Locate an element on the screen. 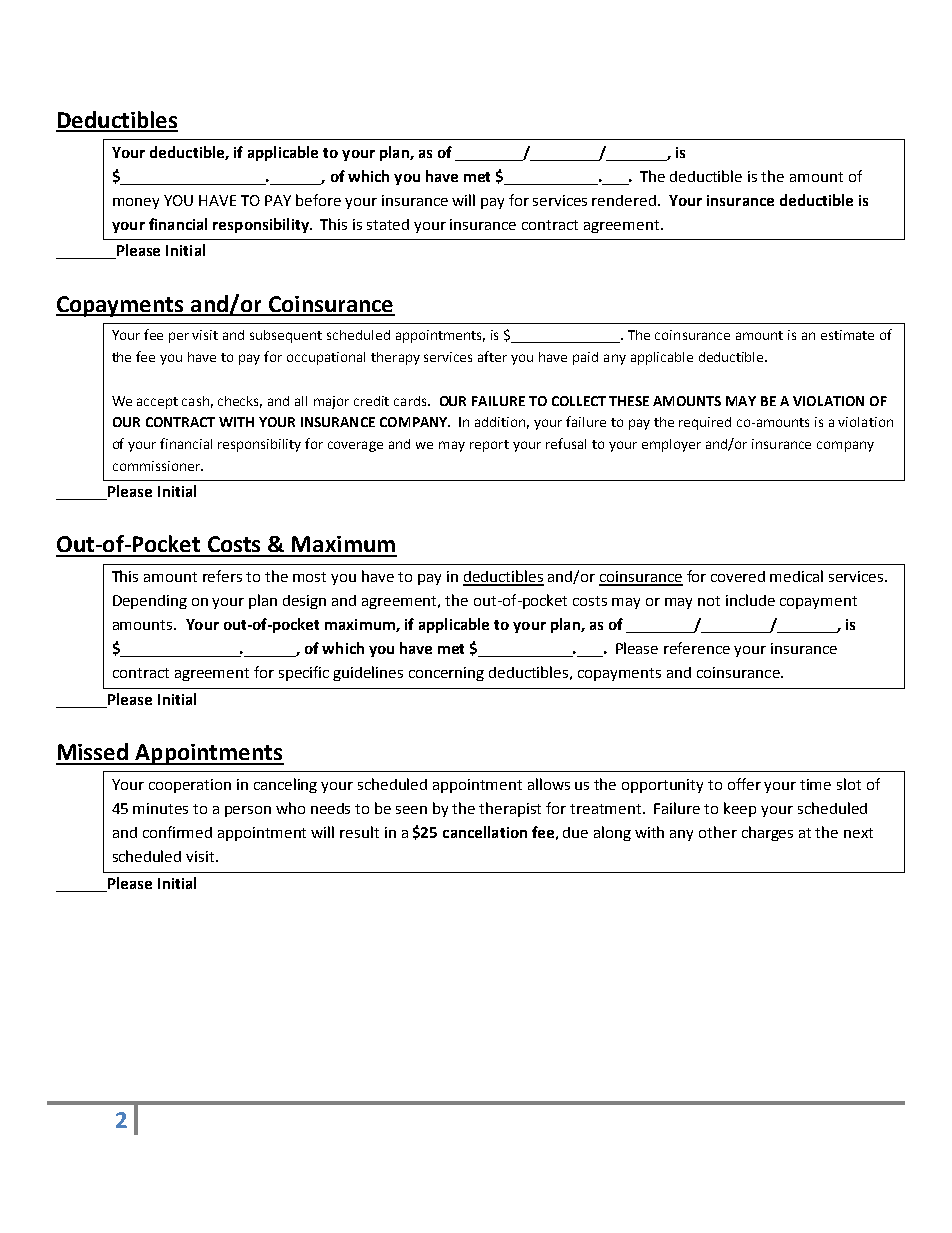 This screenshot has width=952, height=1233. rendered is located at coordinates (624, 200).
